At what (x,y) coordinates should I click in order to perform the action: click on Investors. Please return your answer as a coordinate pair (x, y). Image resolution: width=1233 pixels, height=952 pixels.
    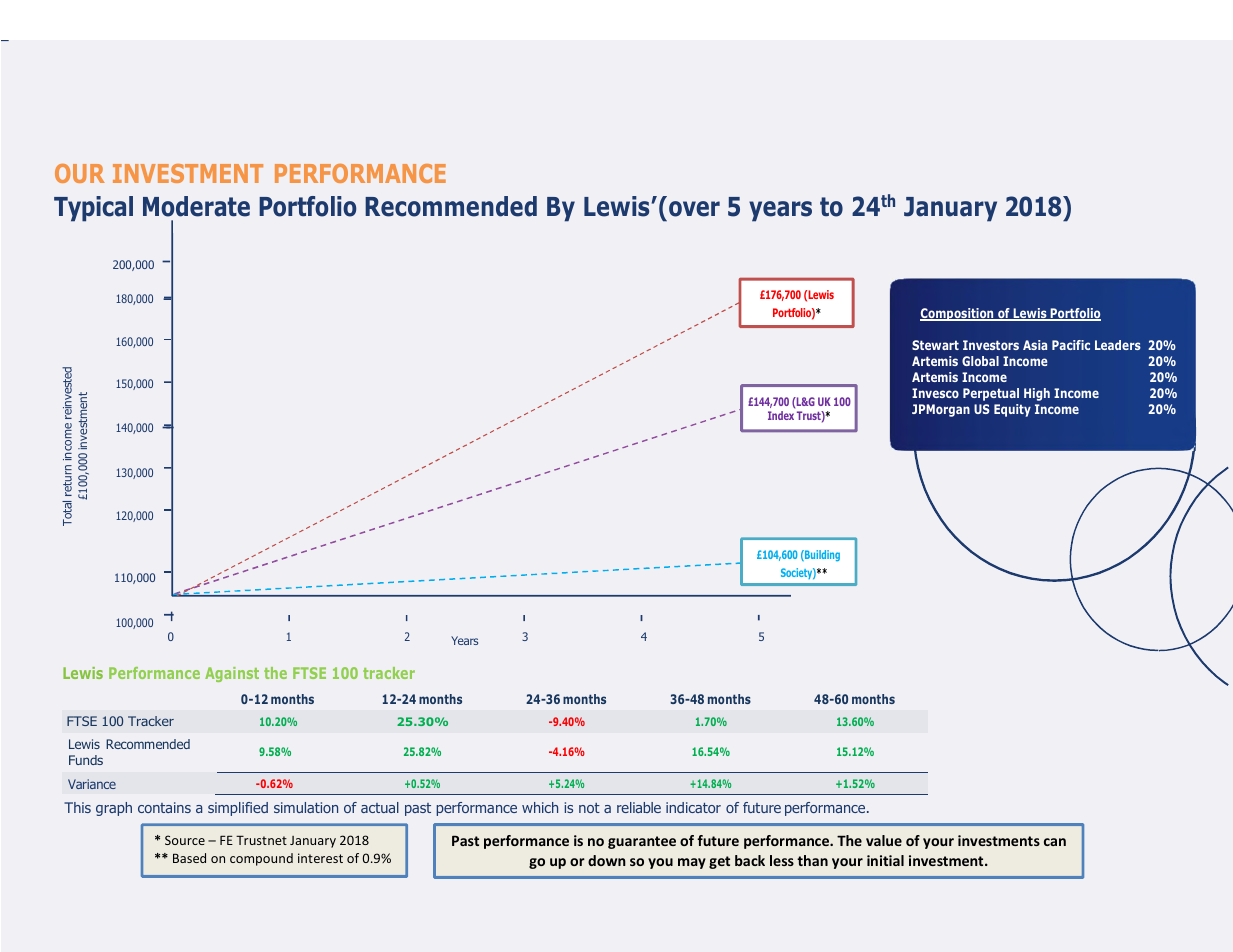
    Looking at the image, I should click on (991, 345).
